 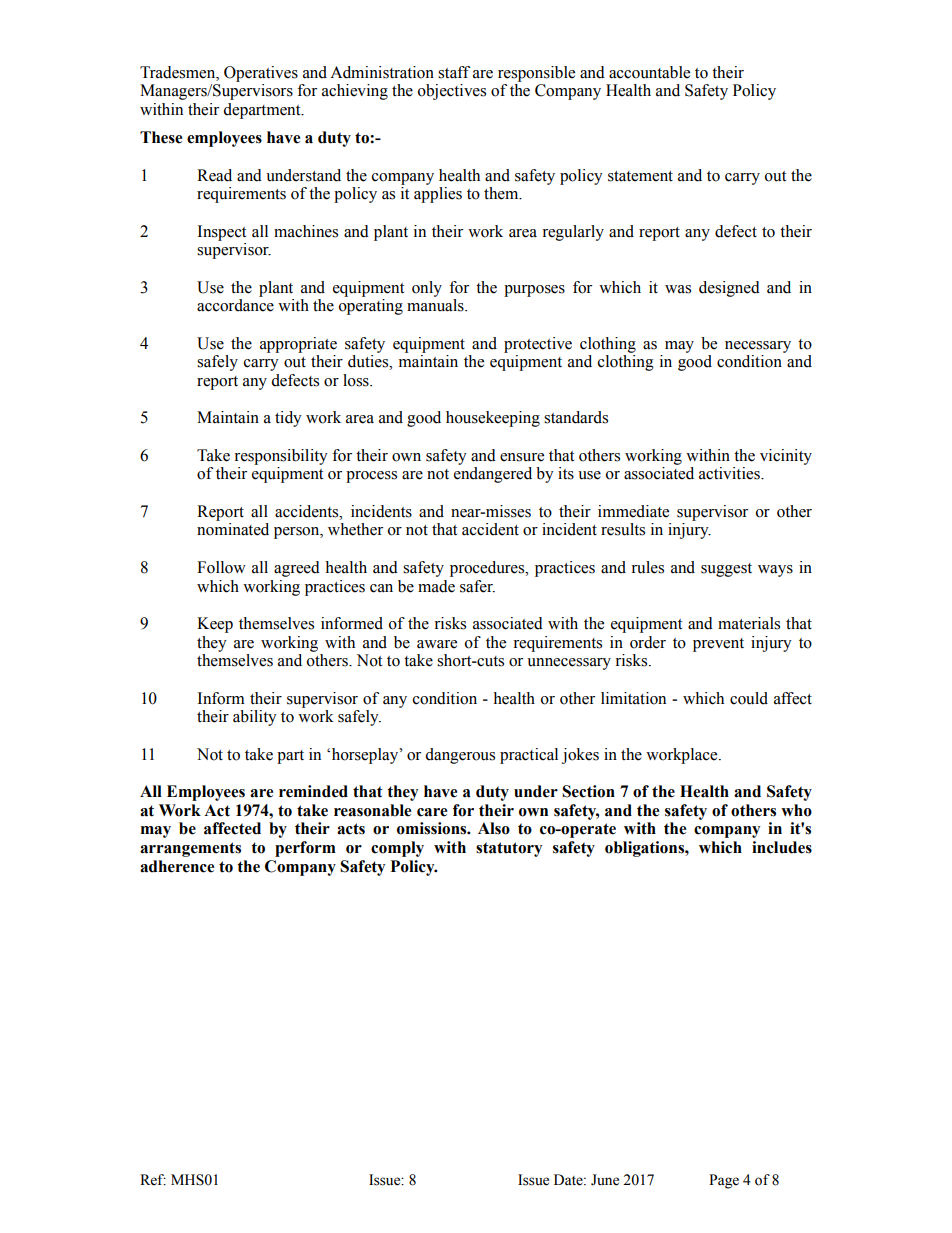 I want to click on Also, so click(x=494, y=828).
